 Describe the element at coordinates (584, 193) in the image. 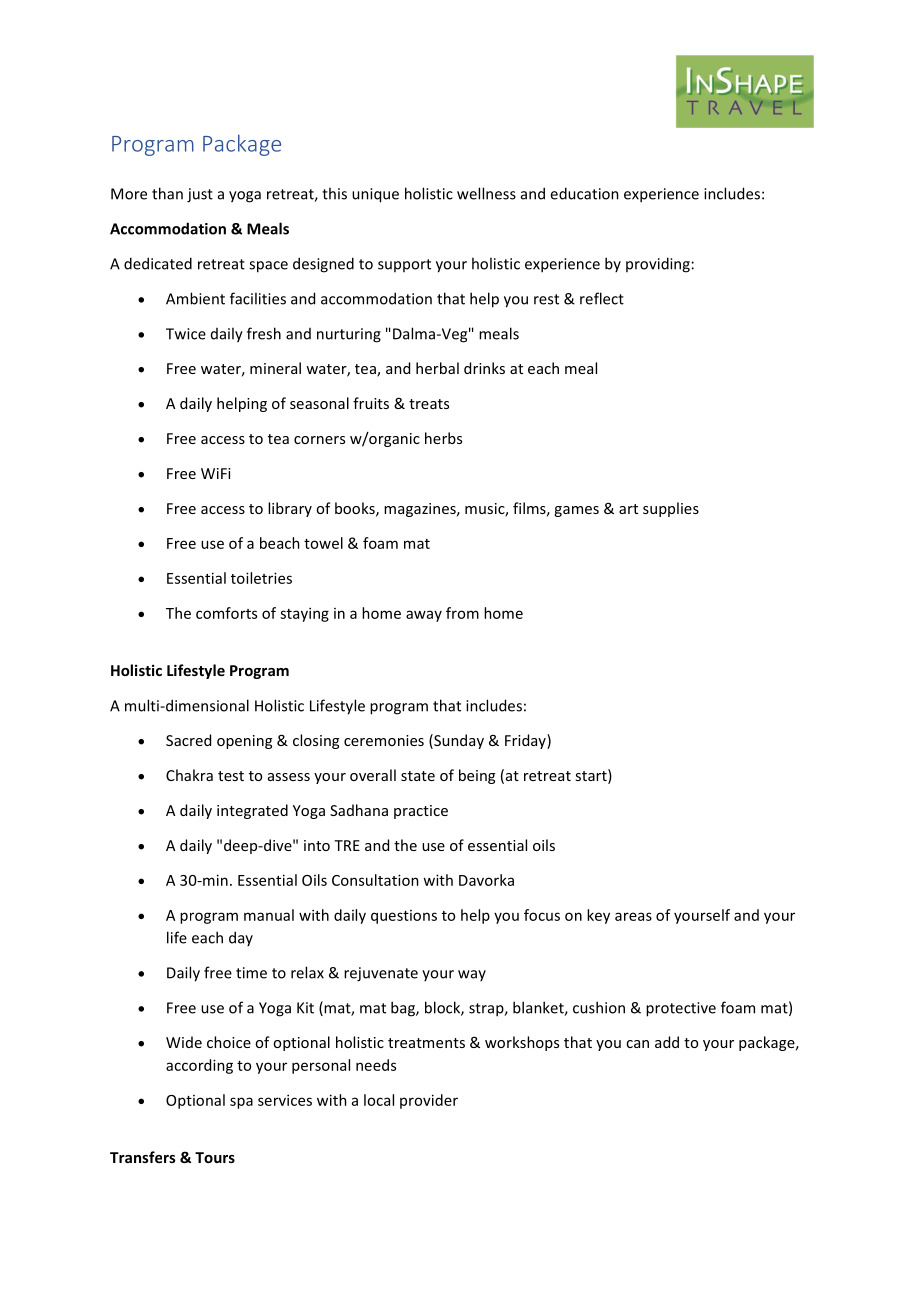

I see `education` at that location.
